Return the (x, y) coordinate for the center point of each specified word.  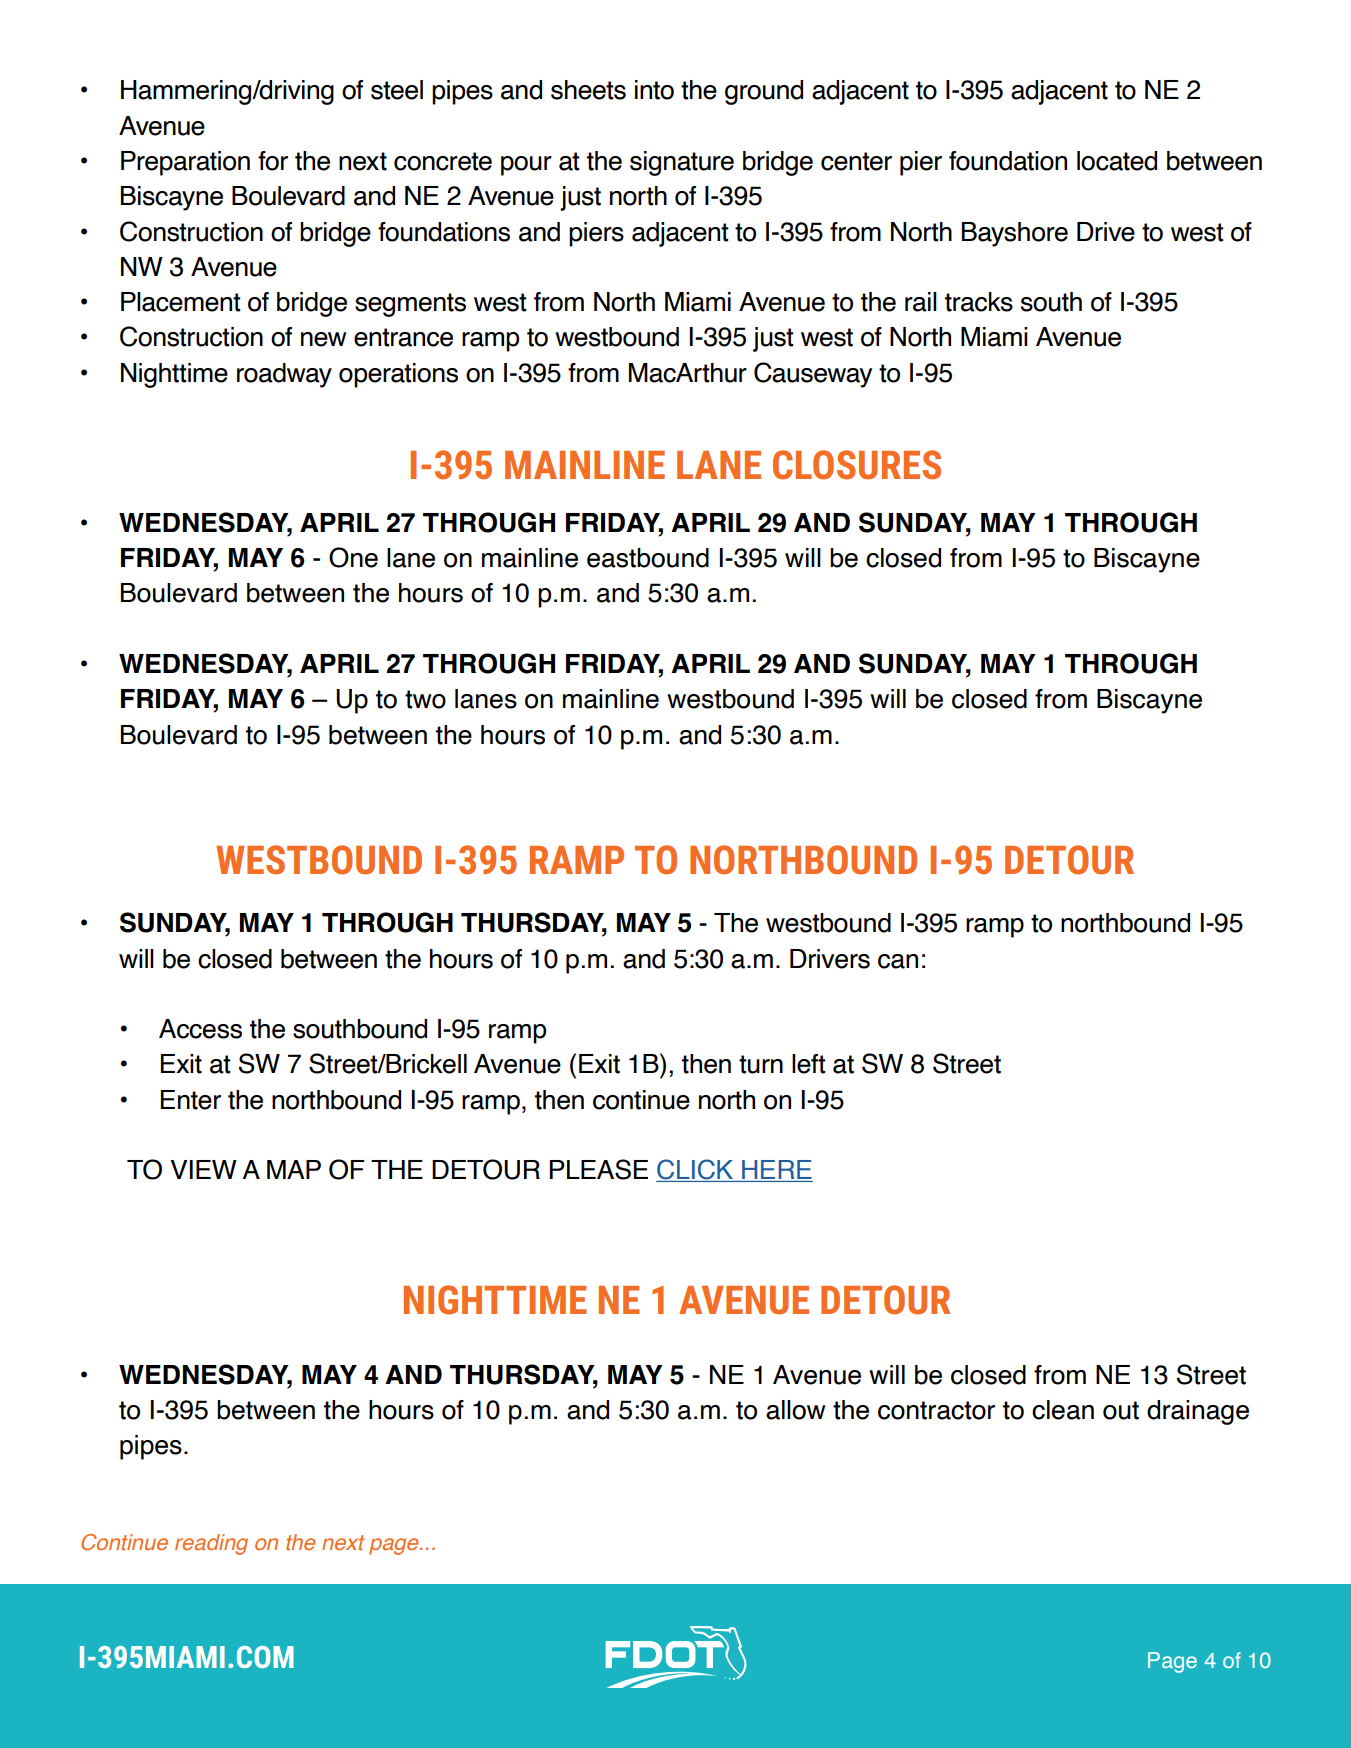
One (353, 557)
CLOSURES (857, 465)
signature (682, 163)
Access (200, 1029)
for (273, 161)
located (1117, 161)
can (898, 961)
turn (761, 1064)
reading (211, 1544)
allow (796, 1410)
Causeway (813, 375)
